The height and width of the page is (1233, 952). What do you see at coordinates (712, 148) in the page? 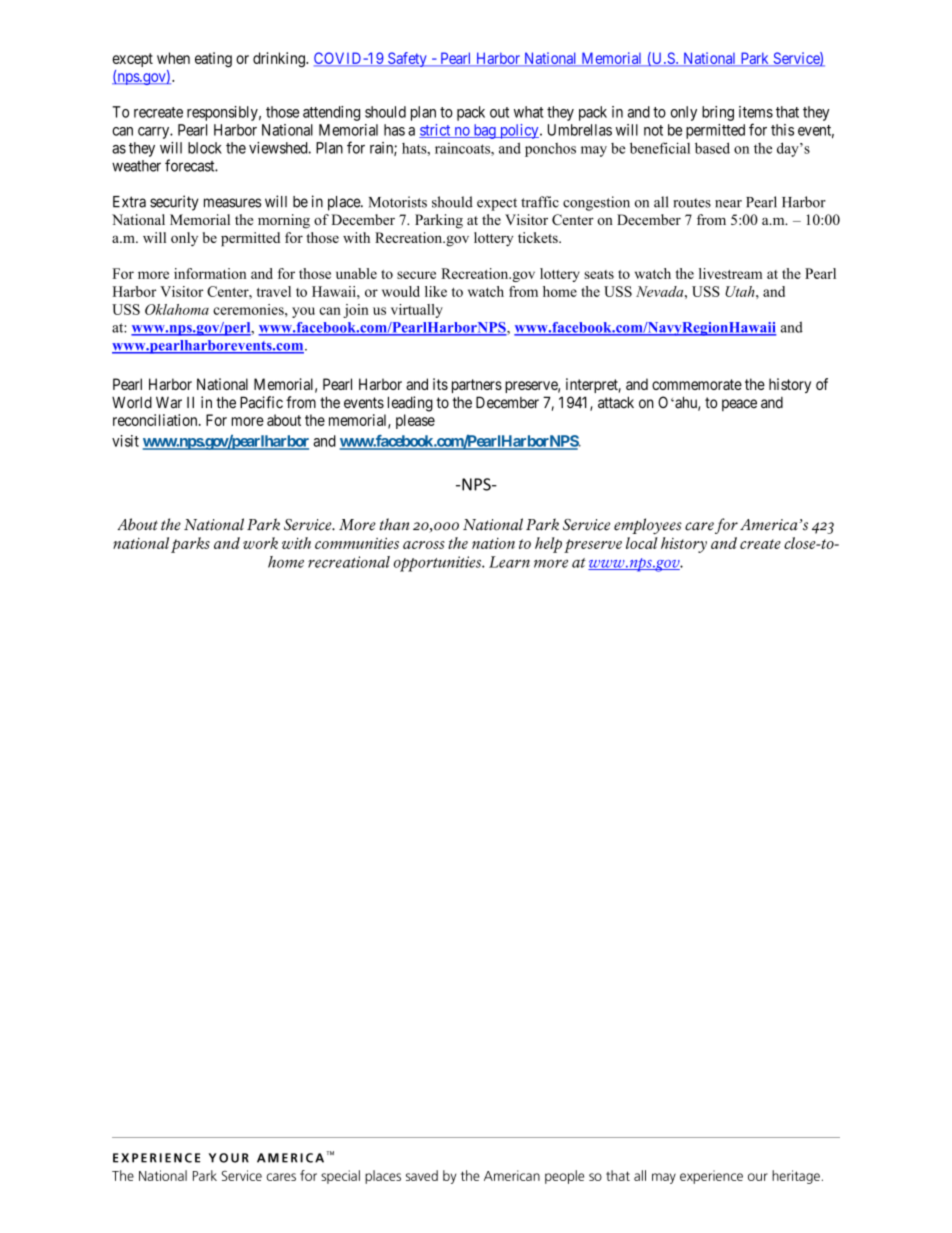
I see `based` at bounding box center [712, 148].
